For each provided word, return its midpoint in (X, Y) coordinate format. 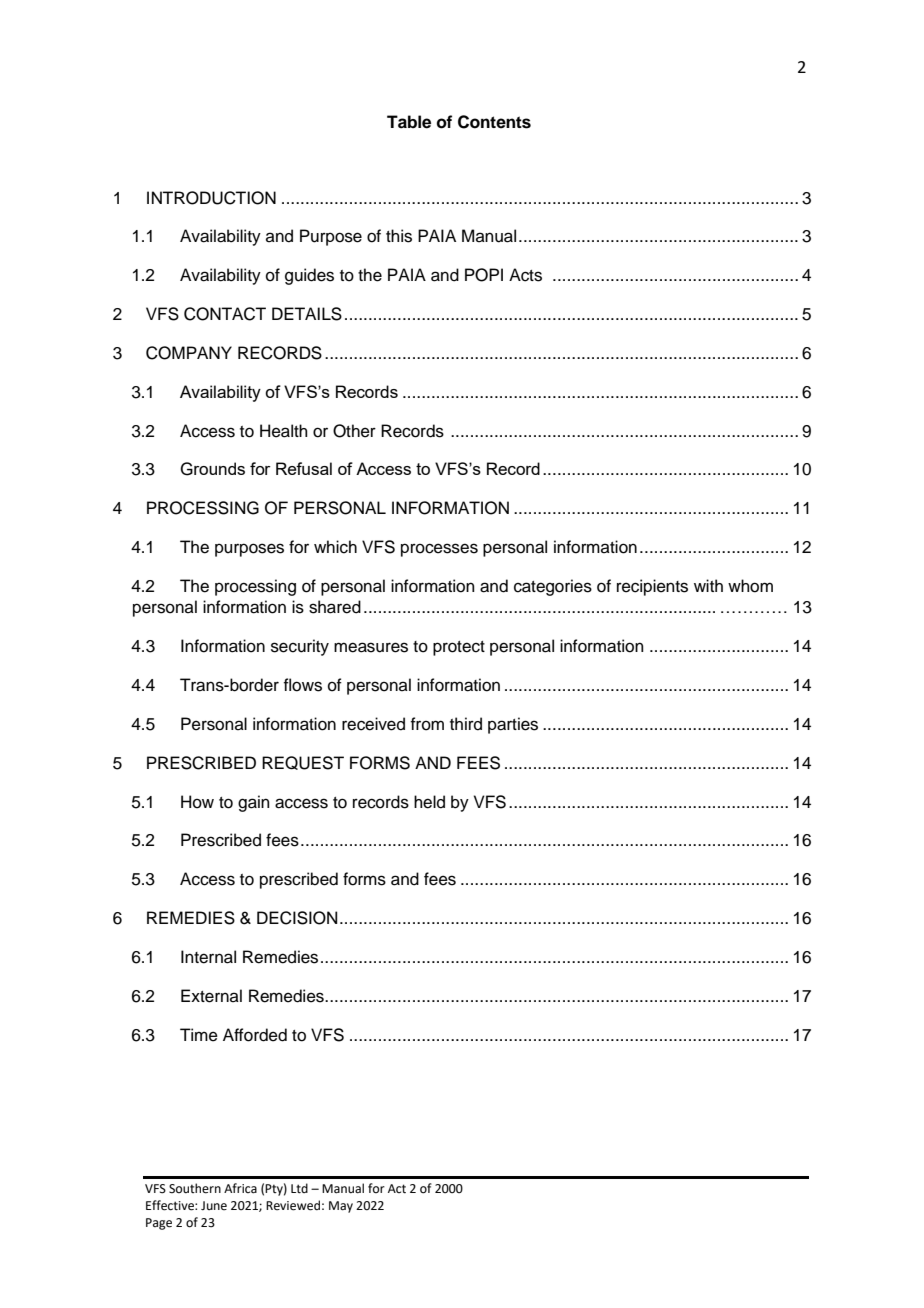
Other (354, 431)
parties (513, 725)
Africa (240, 1188)
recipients (652, 587)
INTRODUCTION (211, 198)
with (708, 585)
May (341, 1207)
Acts (525, 275)
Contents (494, 122)
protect (459, 648)
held (429, 802)
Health (284, 431)
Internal (208, 957)
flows (302, 685)
